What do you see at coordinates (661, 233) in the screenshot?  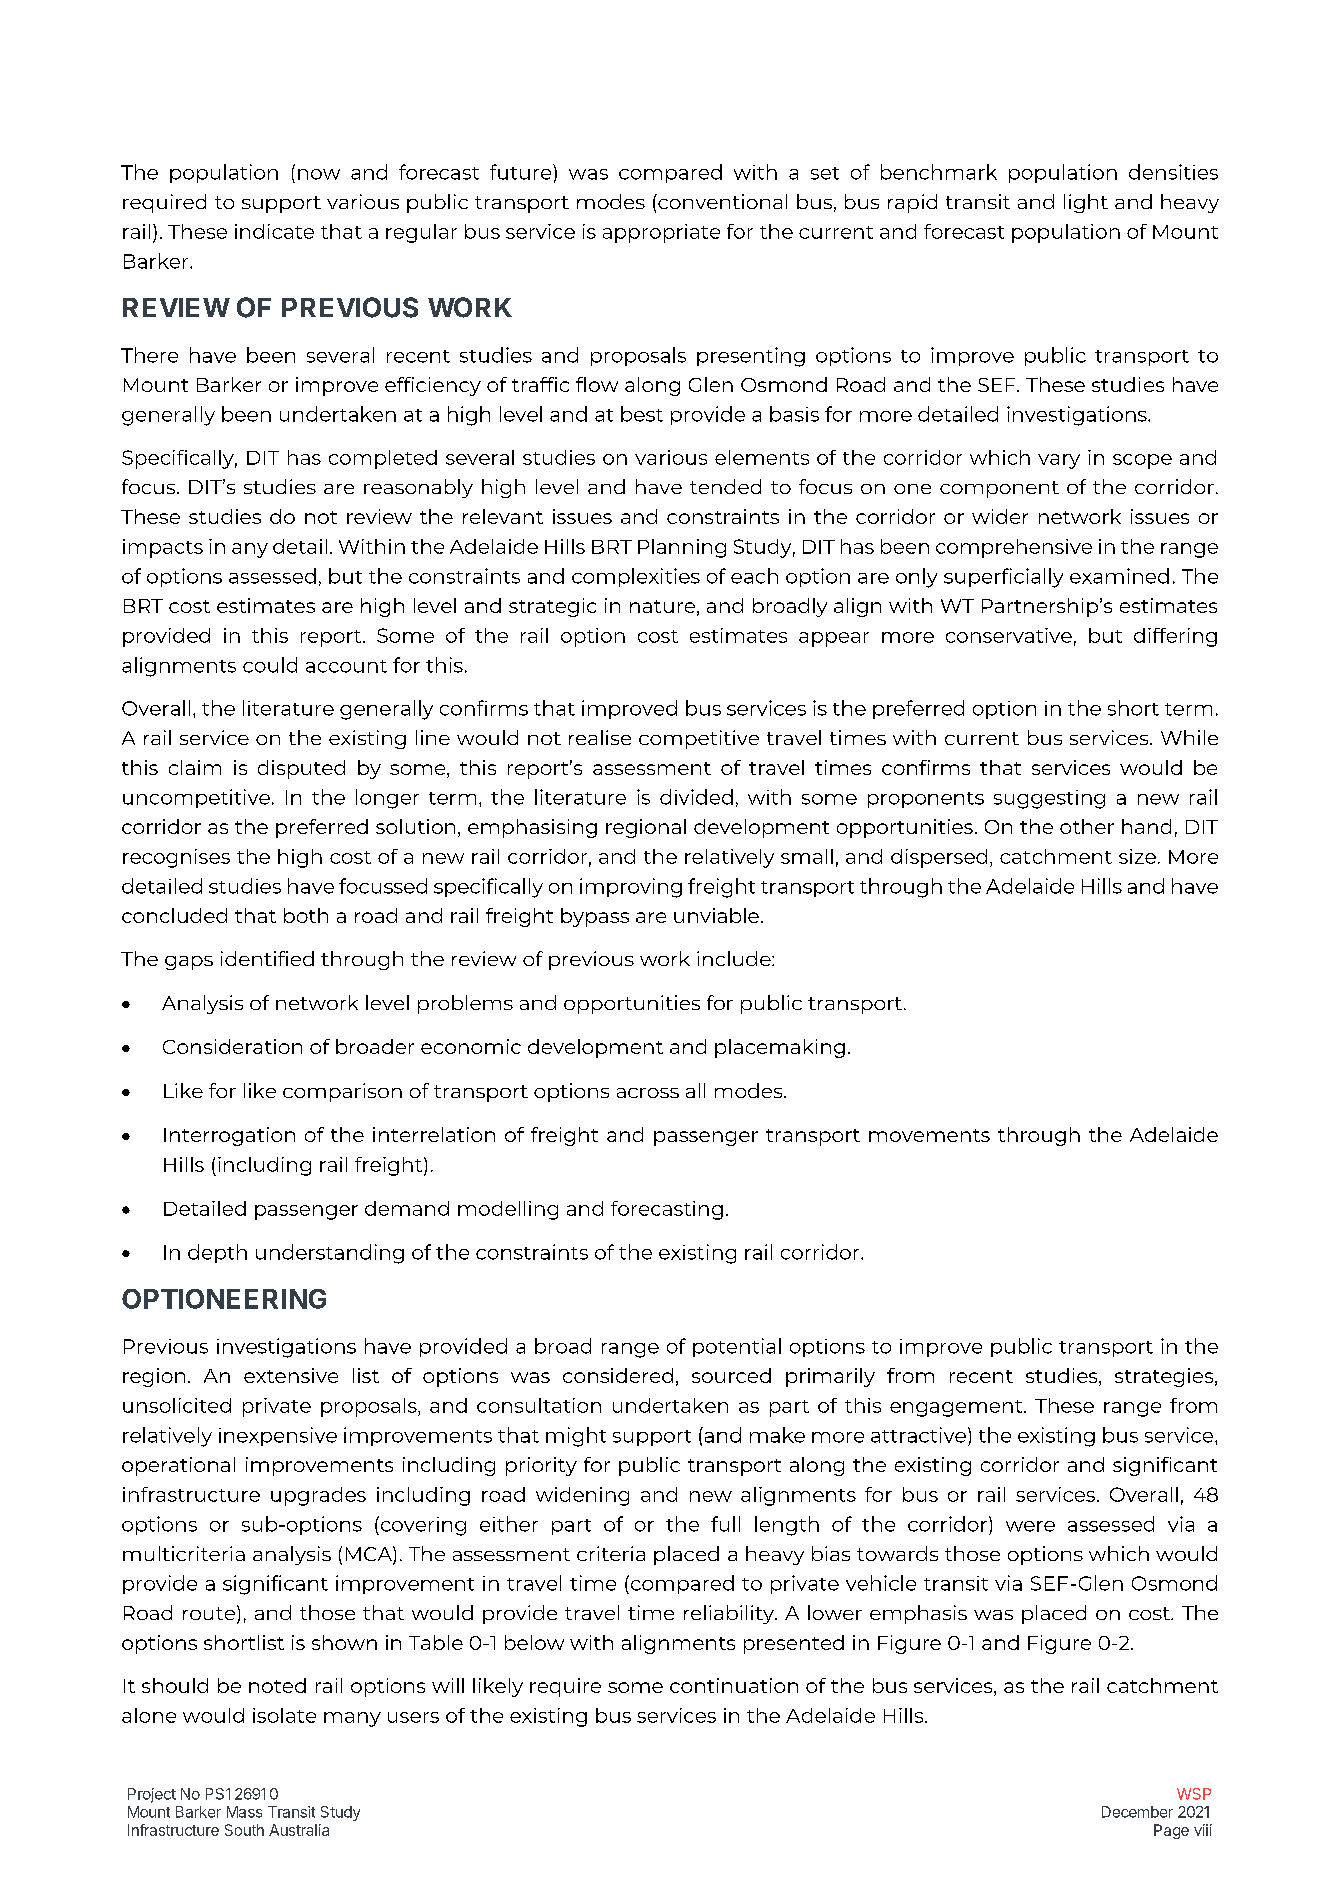 I see `appropriate` at bounding box center [661, 233].
